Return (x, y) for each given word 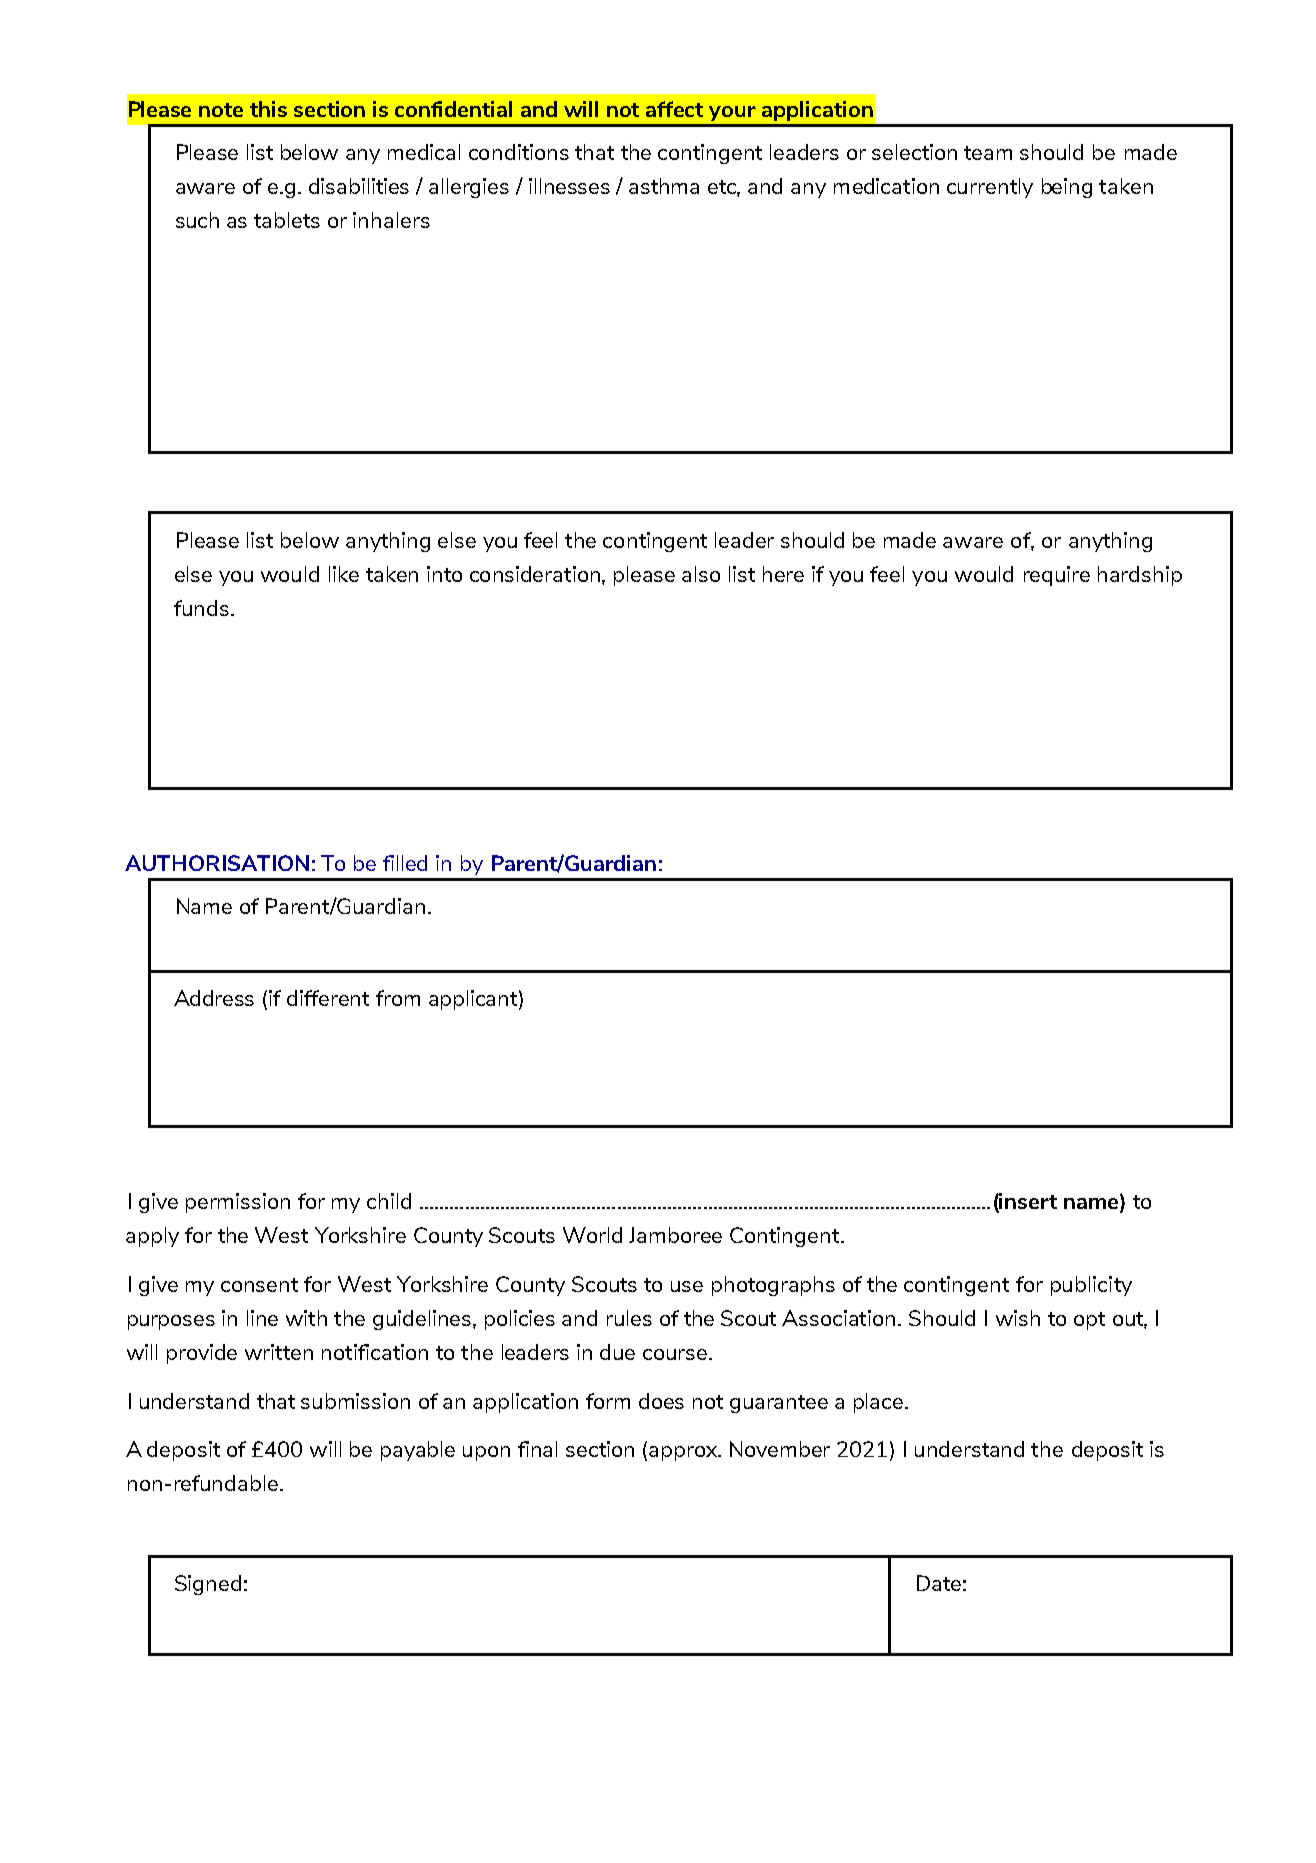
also (701, 574)
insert (1027, 1202)
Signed (208, 1585)
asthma (664, 186)
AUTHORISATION (217, 863)
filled (405, 863)
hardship (1140, 576)
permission (238, 1203)
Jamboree (675, 1235)
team (988, 153)
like (344, 574)
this (268, 109)
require (1057, 576)
